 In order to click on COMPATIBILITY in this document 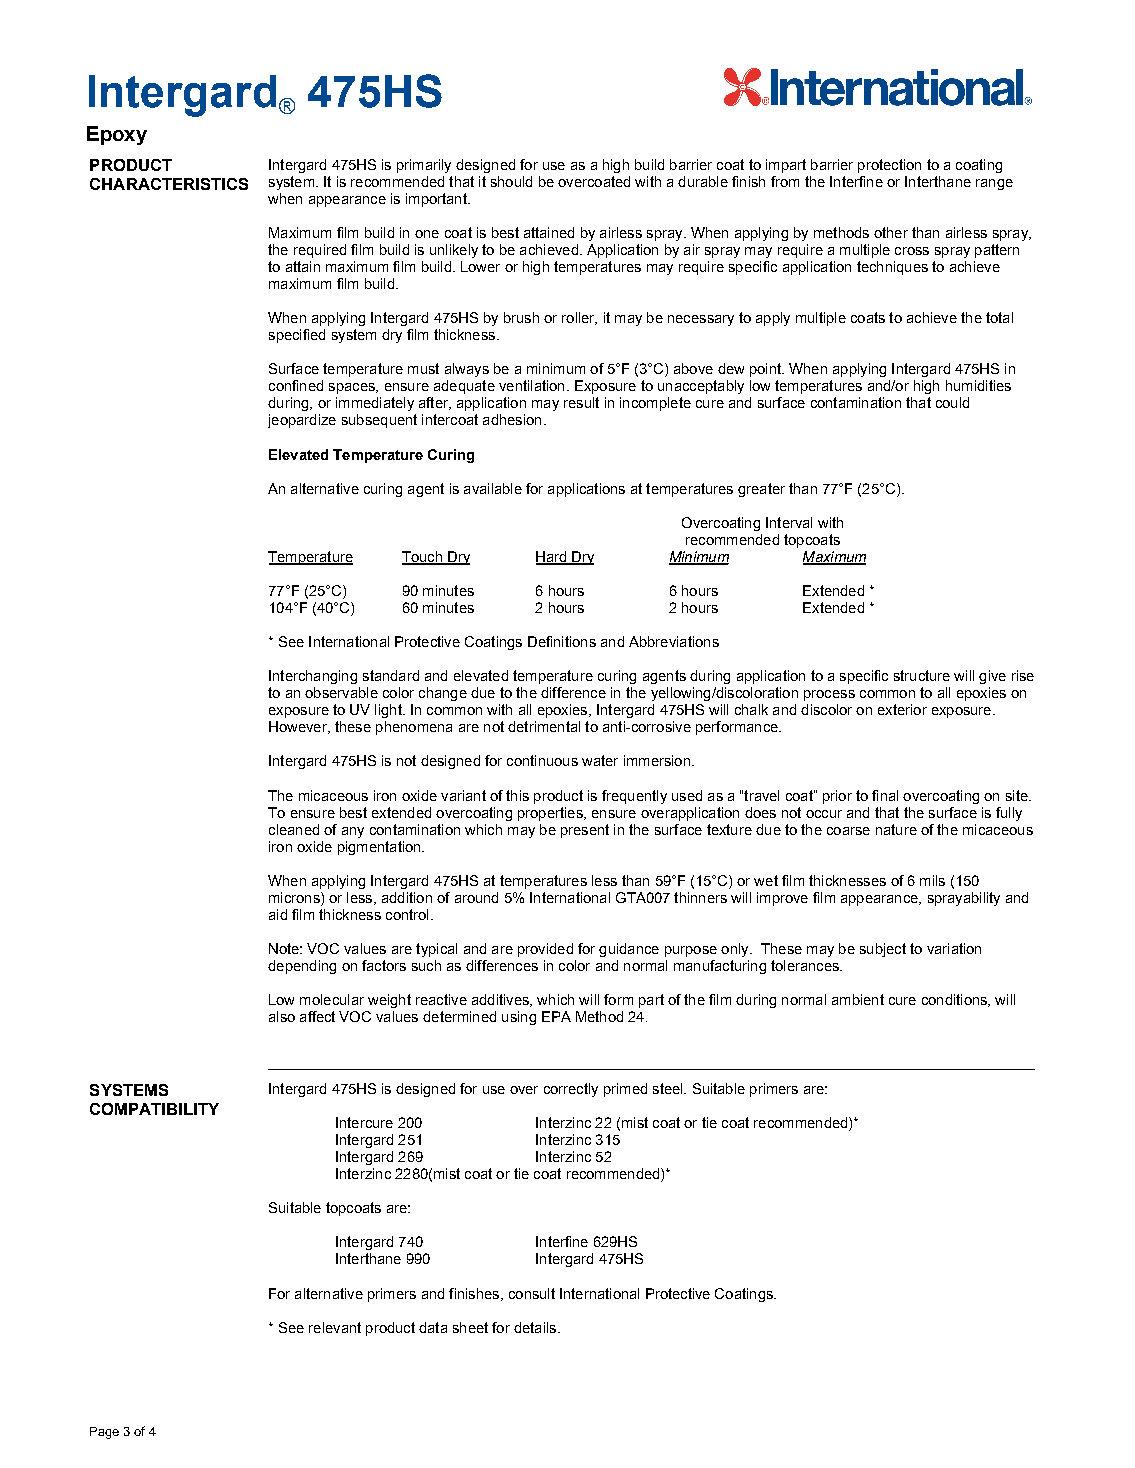, I will do `click(154, 1109)`.
